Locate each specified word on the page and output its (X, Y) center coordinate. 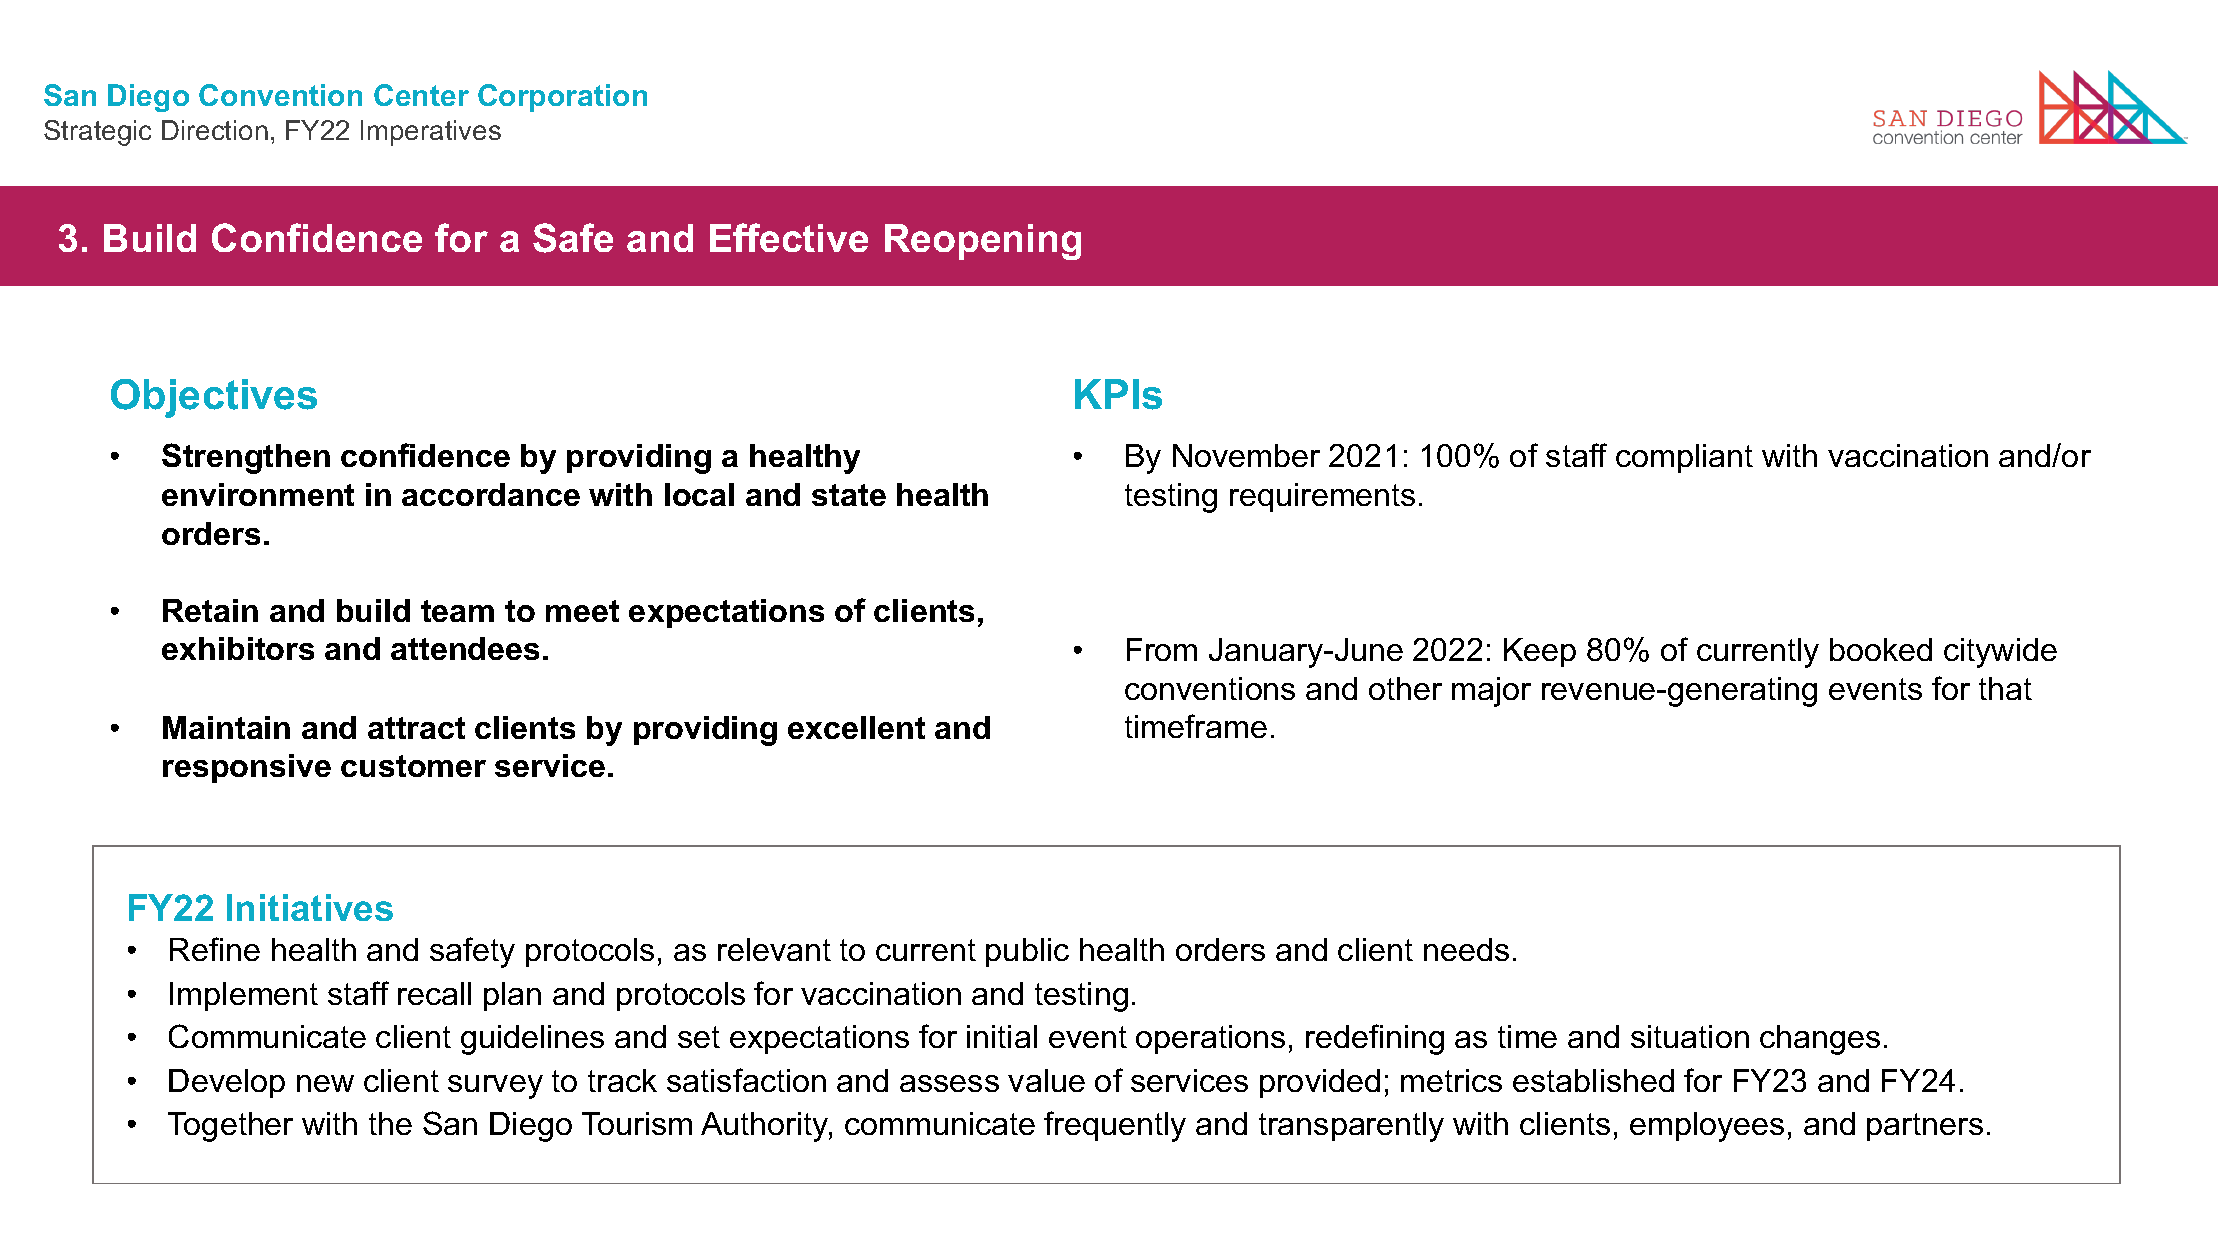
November (1246, 455)
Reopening (983, 242)
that (2005, 688)
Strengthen (246, 458)
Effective (789, 237)
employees (1707, 1127)
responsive (247, 768)
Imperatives (431, 133)
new (325, 1083)
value (1046, 1080)
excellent (856, 727)
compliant (1684, 458)
